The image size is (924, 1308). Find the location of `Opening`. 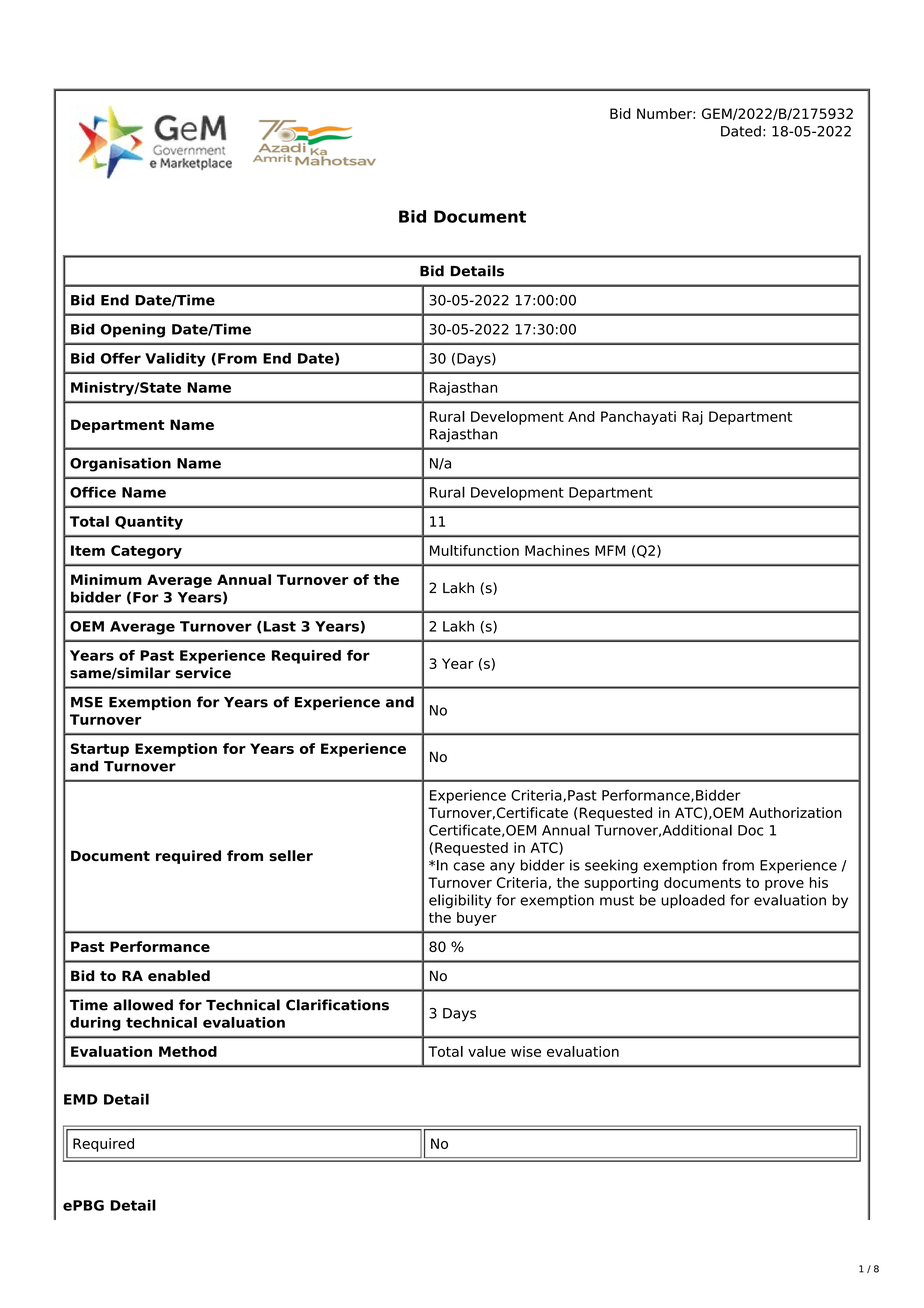

Opening is located at coordinates (133, 330).
